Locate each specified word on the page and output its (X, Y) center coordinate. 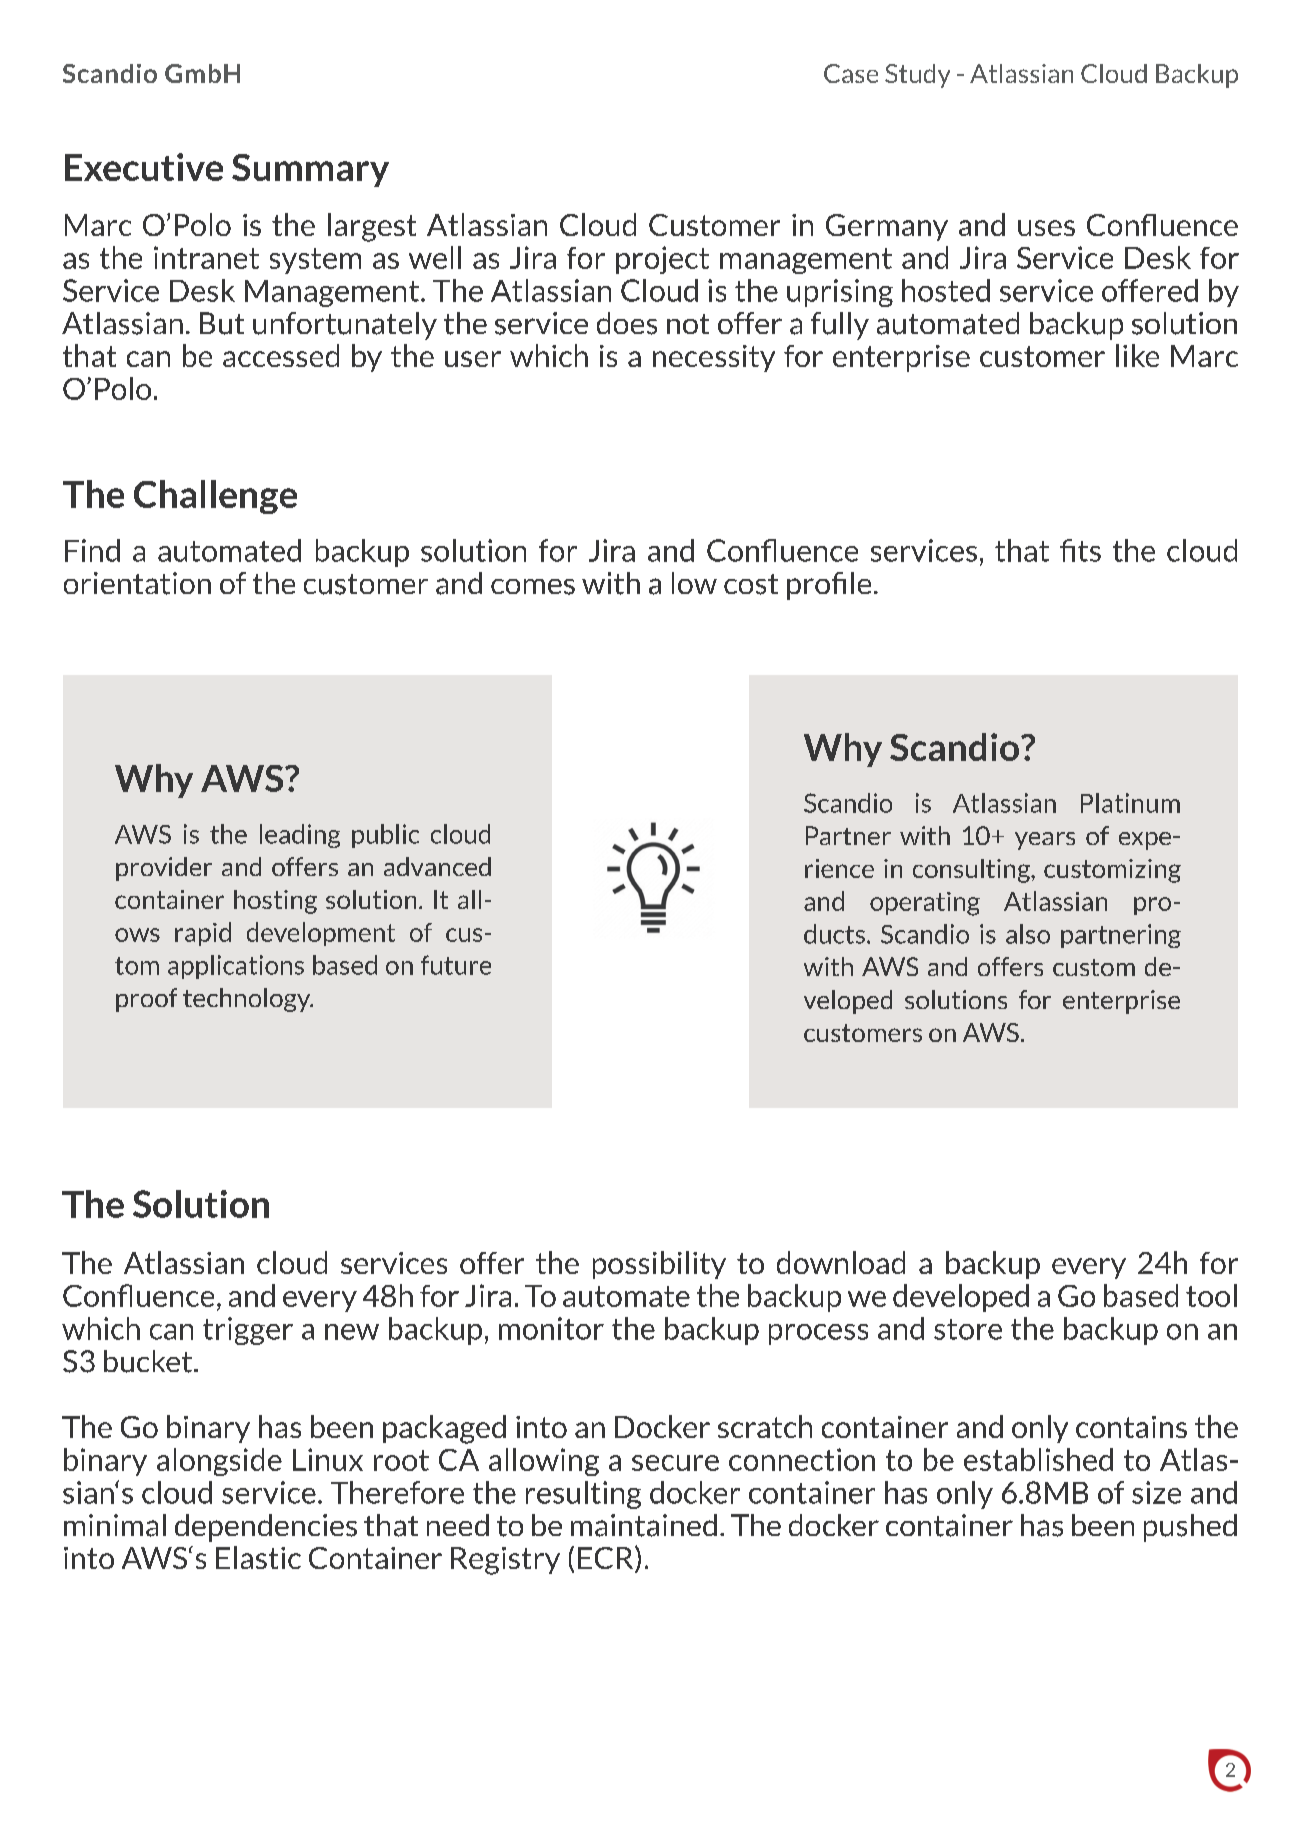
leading (300, 836)
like (1137, 355)
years (1045, 841)
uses (1046, 228)
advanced (437, 866)
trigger (248, 1331)
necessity (714, 358)
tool (1211, 1295)
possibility (659, 1265)
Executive (144, 167)
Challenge (215, 497)
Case (851, 73)
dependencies (266, 1528)
